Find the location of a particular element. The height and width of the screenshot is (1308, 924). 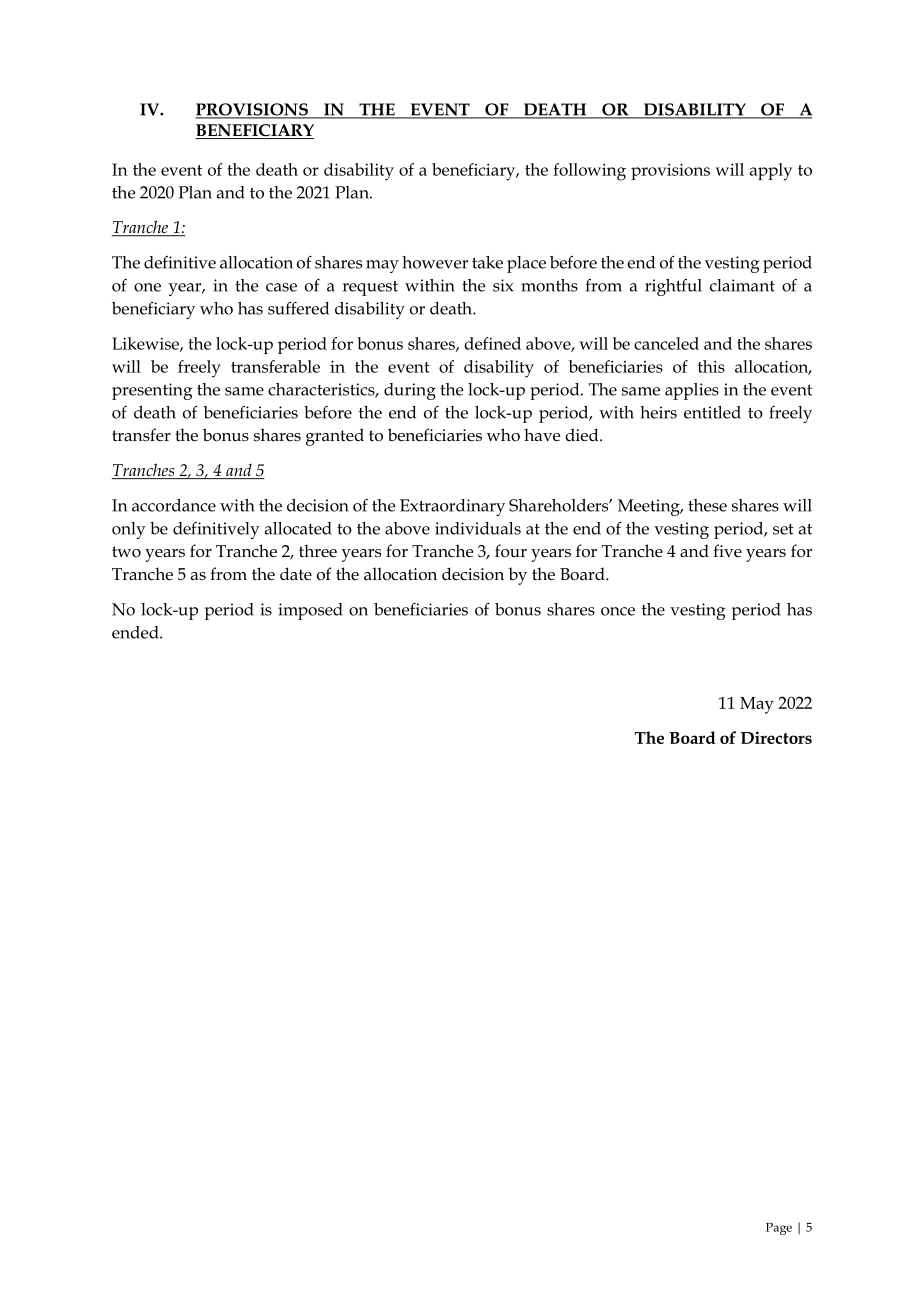

place is located at coordinates (526, 264).
